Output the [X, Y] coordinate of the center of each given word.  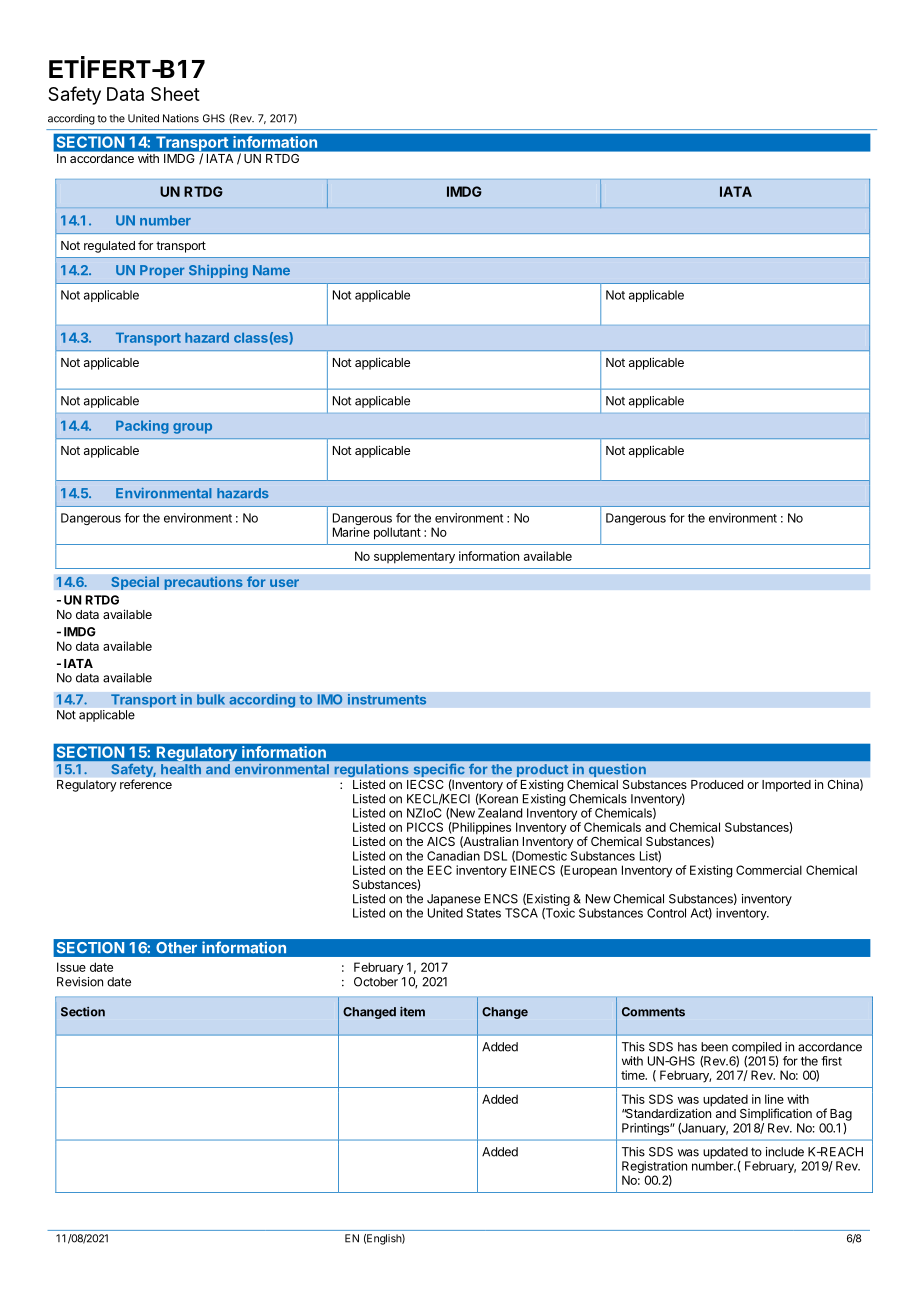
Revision [80, 982]
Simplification [776, 1114]
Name [271, 270]
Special [135, 583]
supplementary [414, 557]
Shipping [218, 271]
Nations [181, 118]
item [412, 1011]
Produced [717, 784]
